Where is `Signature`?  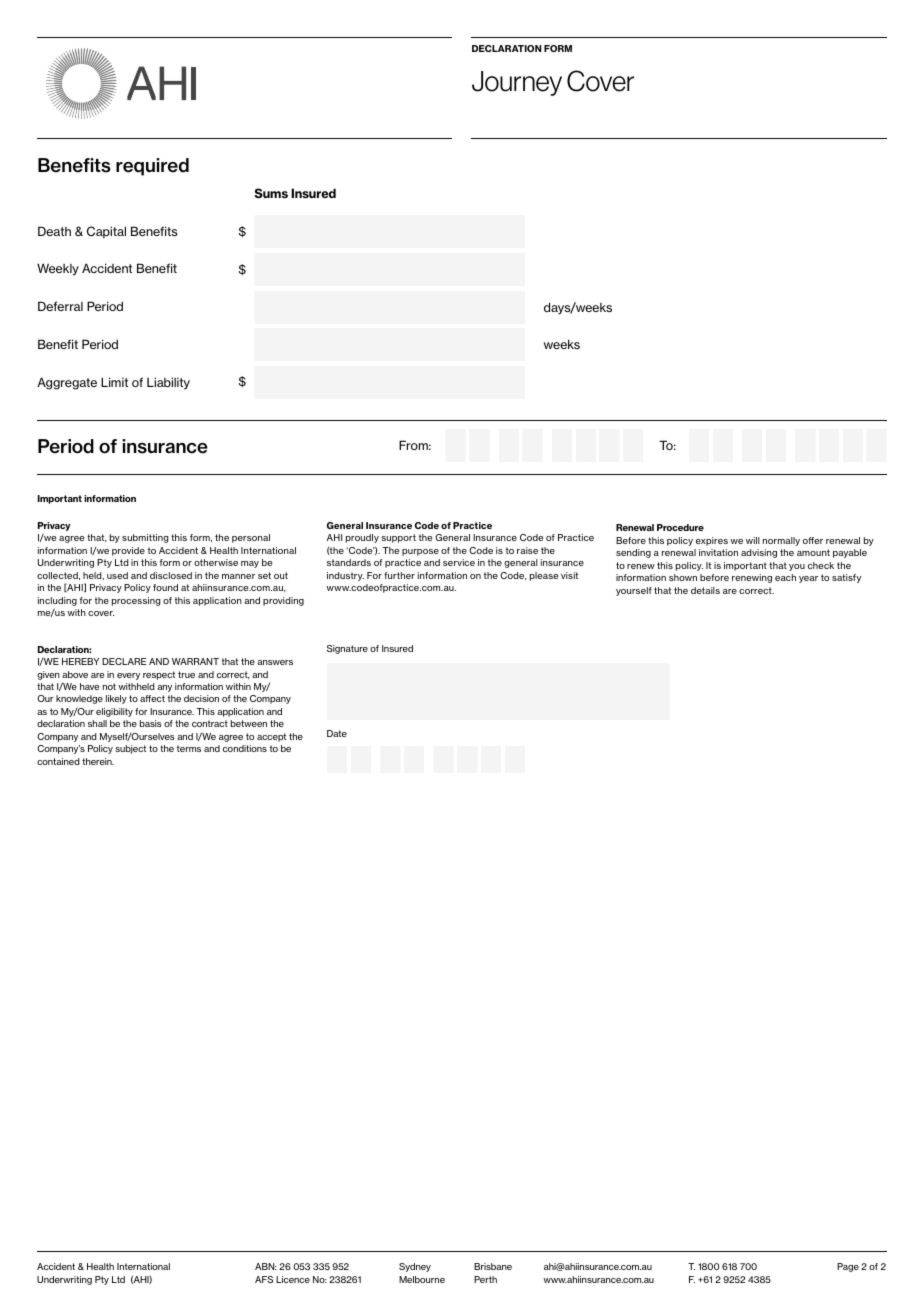 Signature is located at coordinates (347, 649).
